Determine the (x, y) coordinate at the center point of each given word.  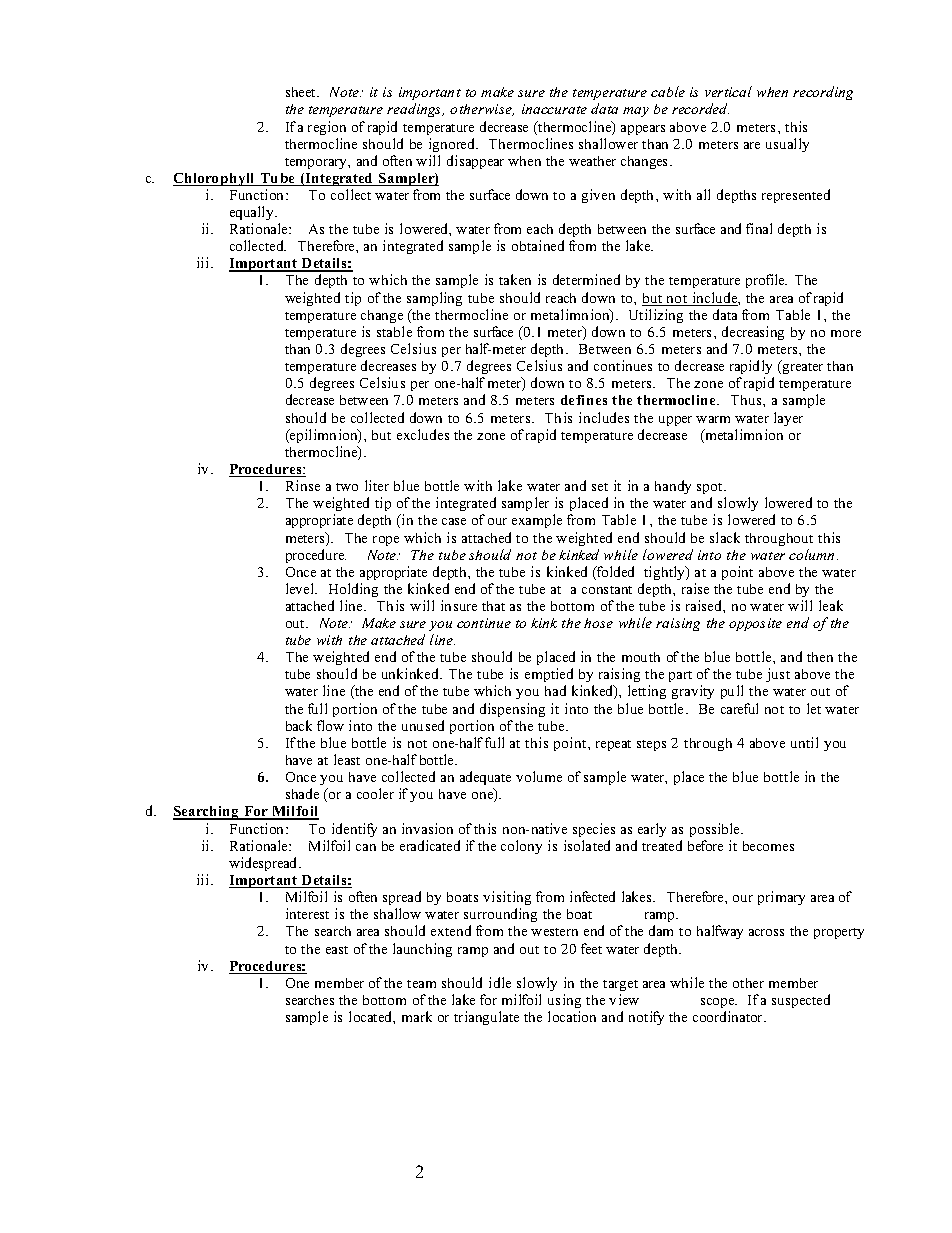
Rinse (303, 485)
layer (788, 419)
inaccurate (554, 109)
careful (739, 708)
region (327, 128)
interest (307, 913)
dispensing (512, 710)
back (299, 725)
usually (787, 145)
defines (584, 400)
